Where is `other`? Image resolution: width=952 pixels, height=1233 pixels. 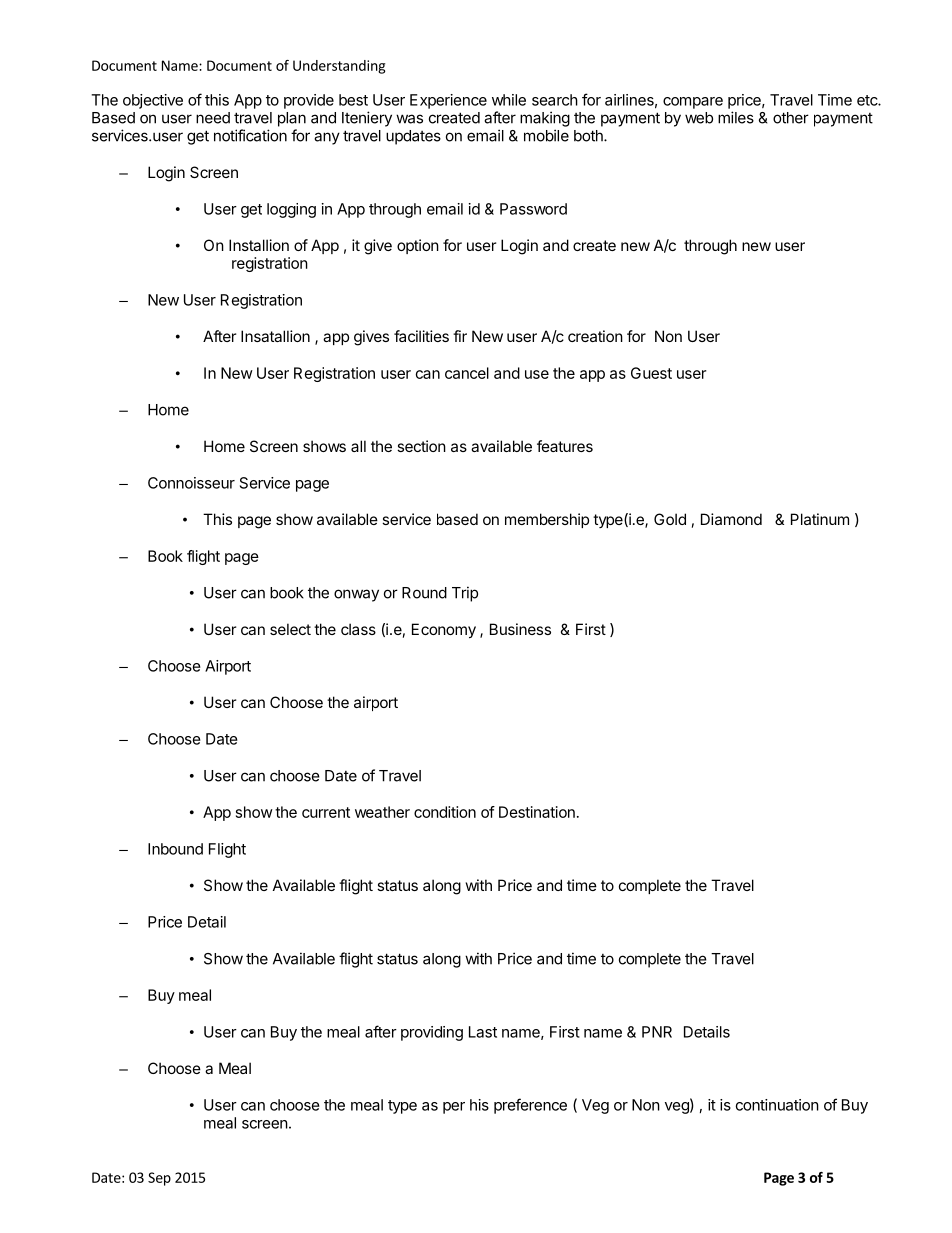 other is located at coordinates (791, 118).
